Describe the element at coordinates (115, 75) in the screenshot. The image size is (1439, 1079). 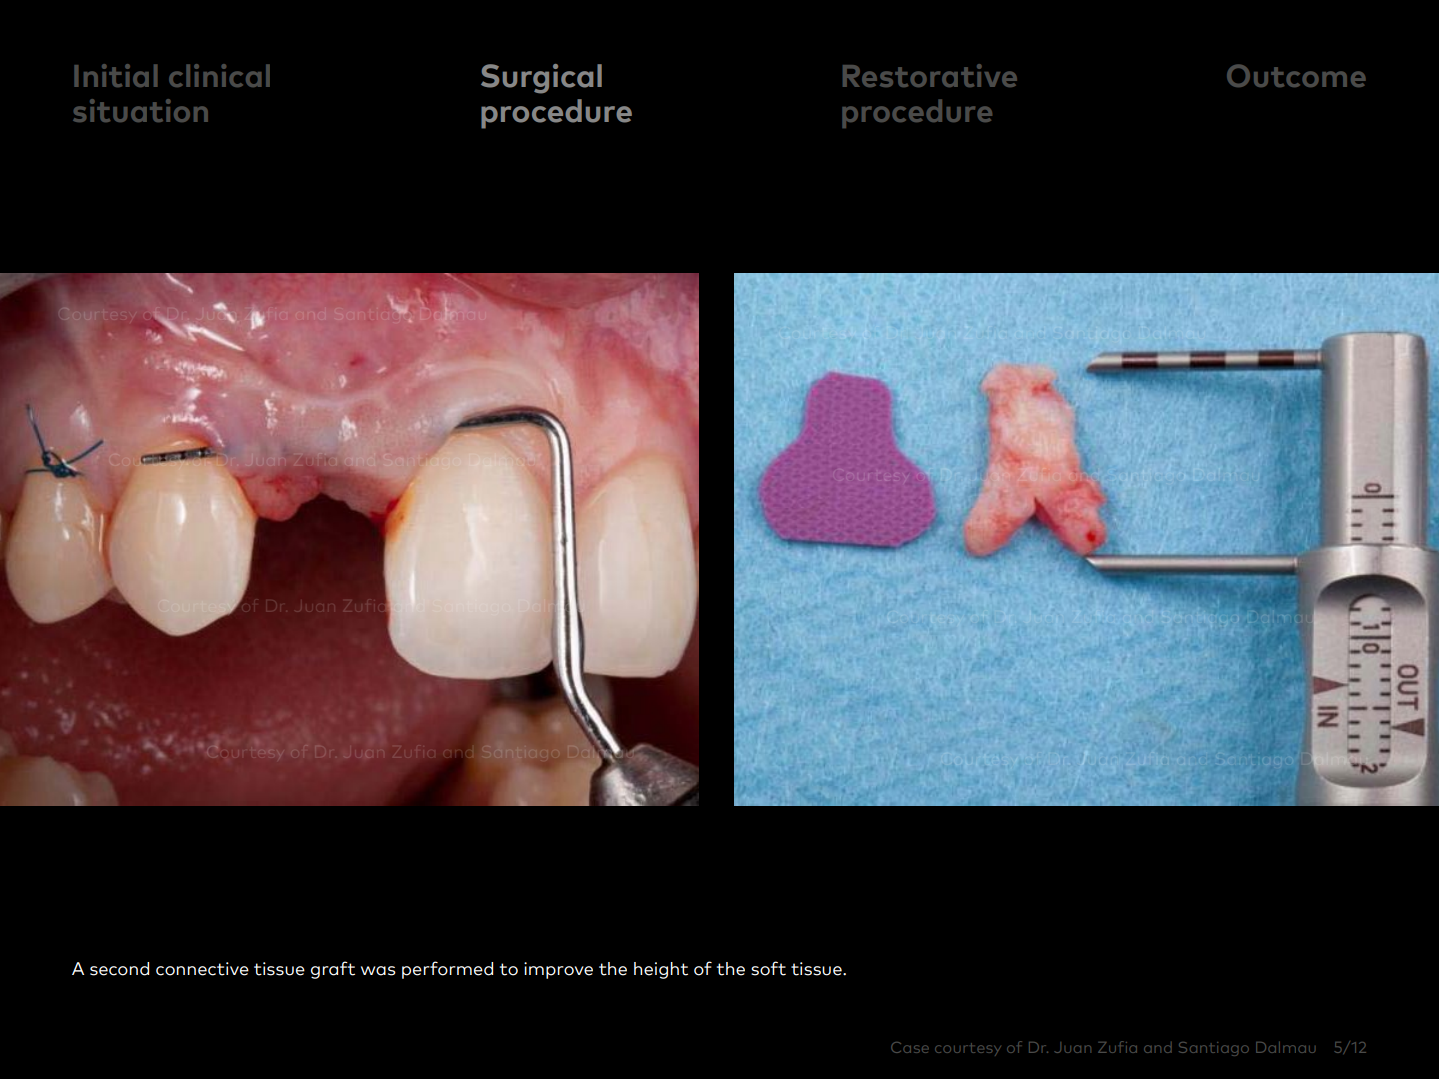
I see `Initial` at that location.
